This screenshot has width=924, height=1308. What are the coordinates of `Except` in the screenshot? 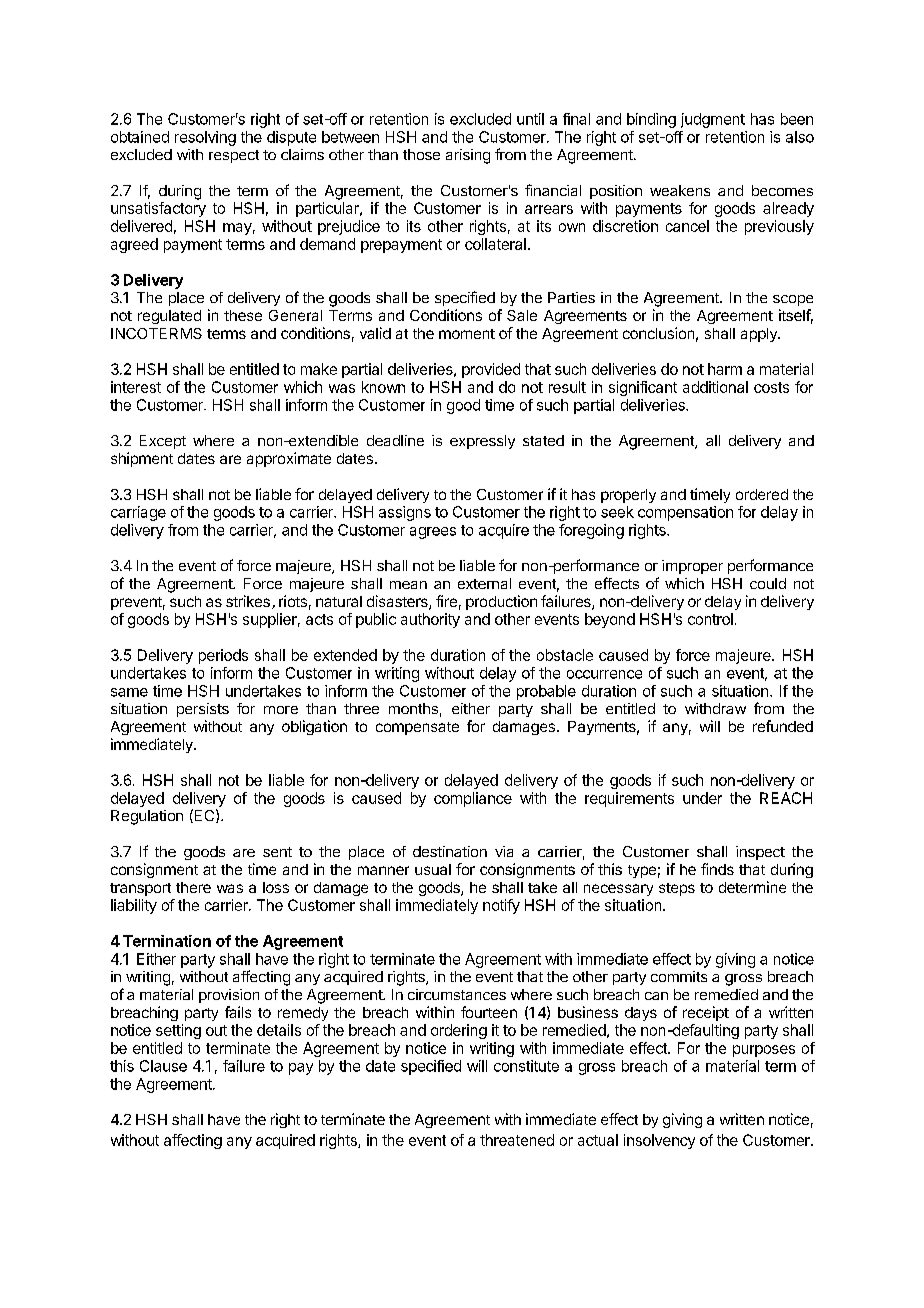 It's located at (163, 442).
